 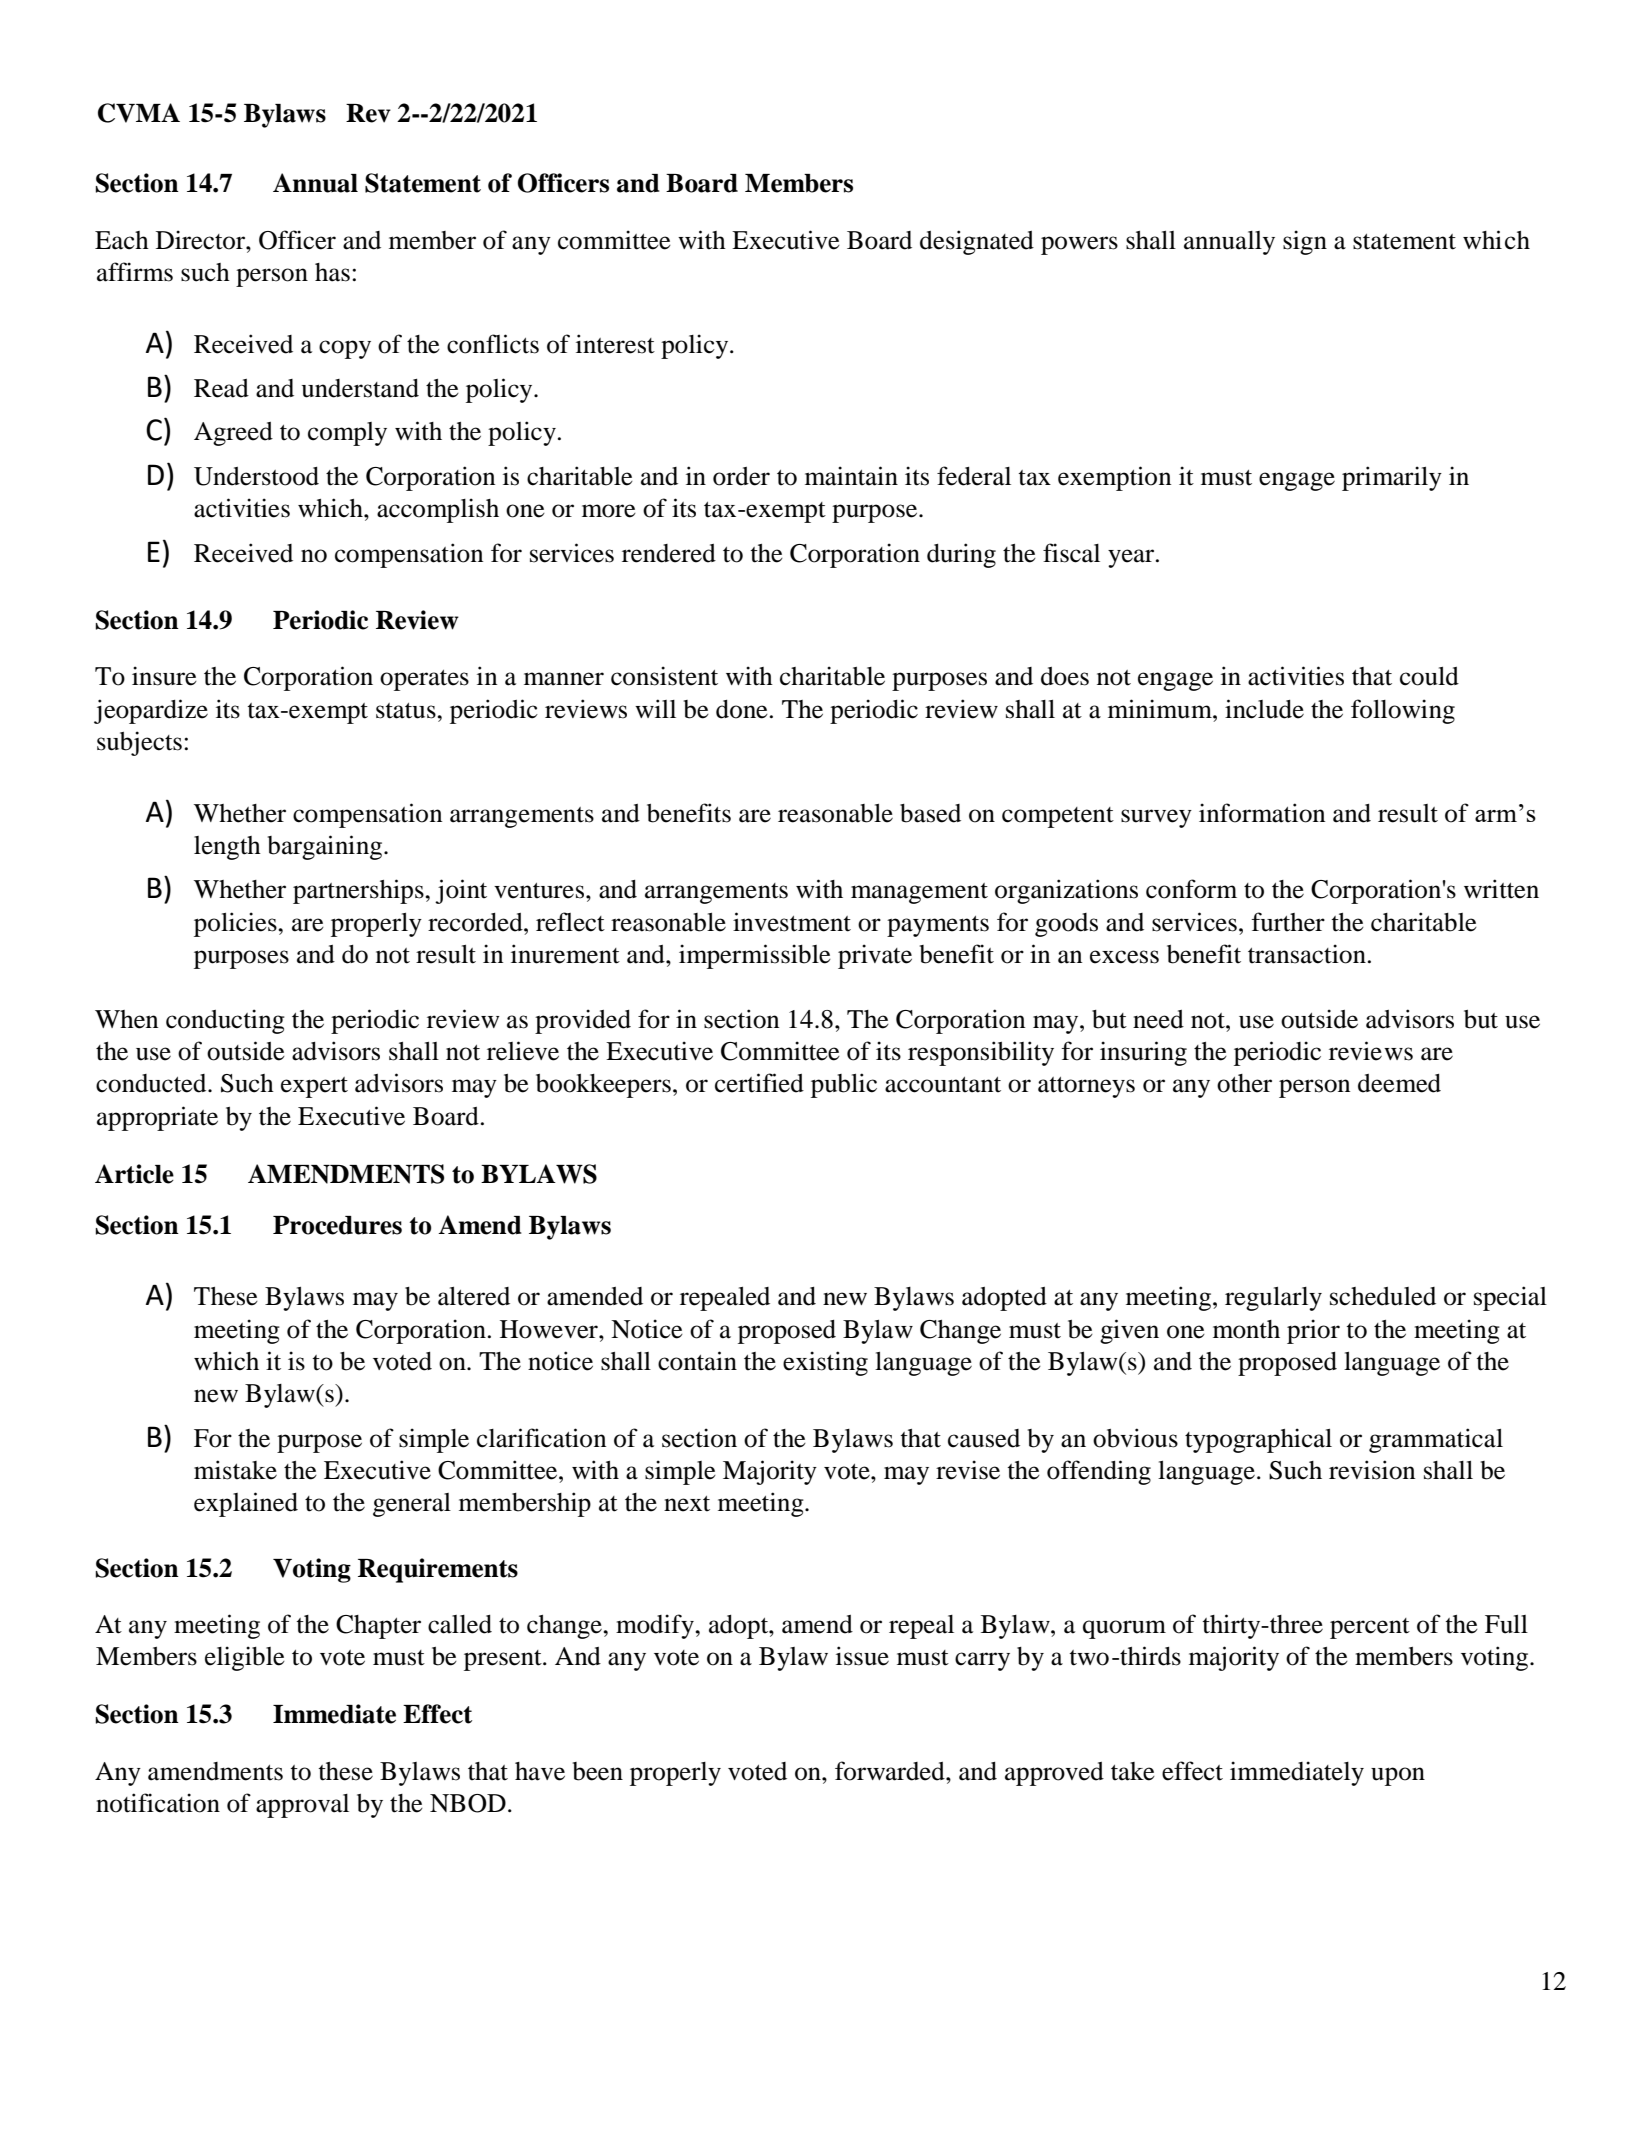 What do you see at coordinates (326, 847) in the document?
I see `bargaining` at bounding box center [326, 847].
